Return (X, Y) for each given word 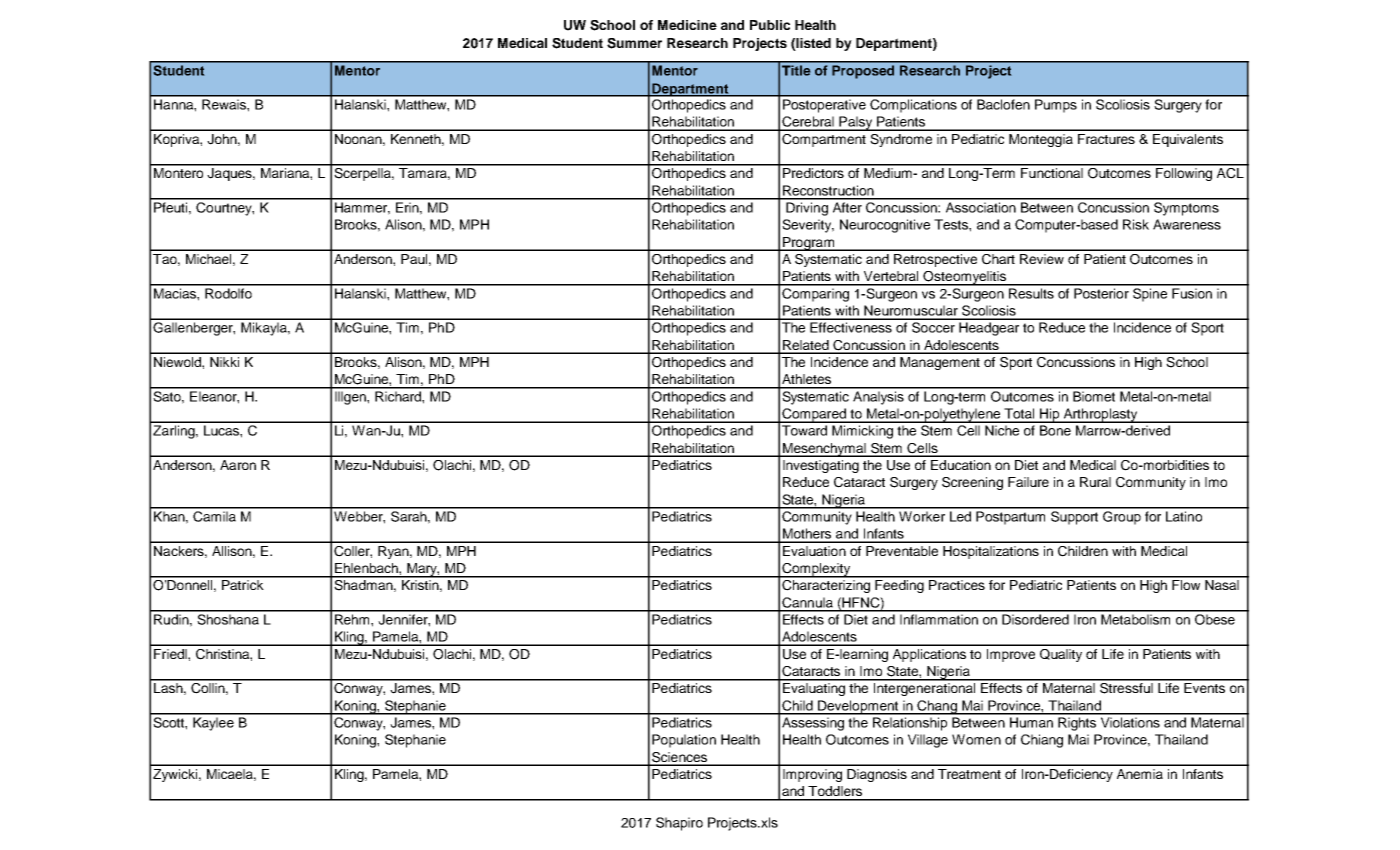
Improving (812, 775)
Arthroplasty (1100, 415)
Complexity (816, 570)
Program (808, 244)
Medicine (687, 25)
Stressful (1126, 687)
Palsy (856, 123)
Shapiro (679, 824)
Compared (814, 415)
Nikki (224, 362)
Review (1042, 259)
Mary (422, 570)
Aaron (238, 465)
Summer (634, 43)
